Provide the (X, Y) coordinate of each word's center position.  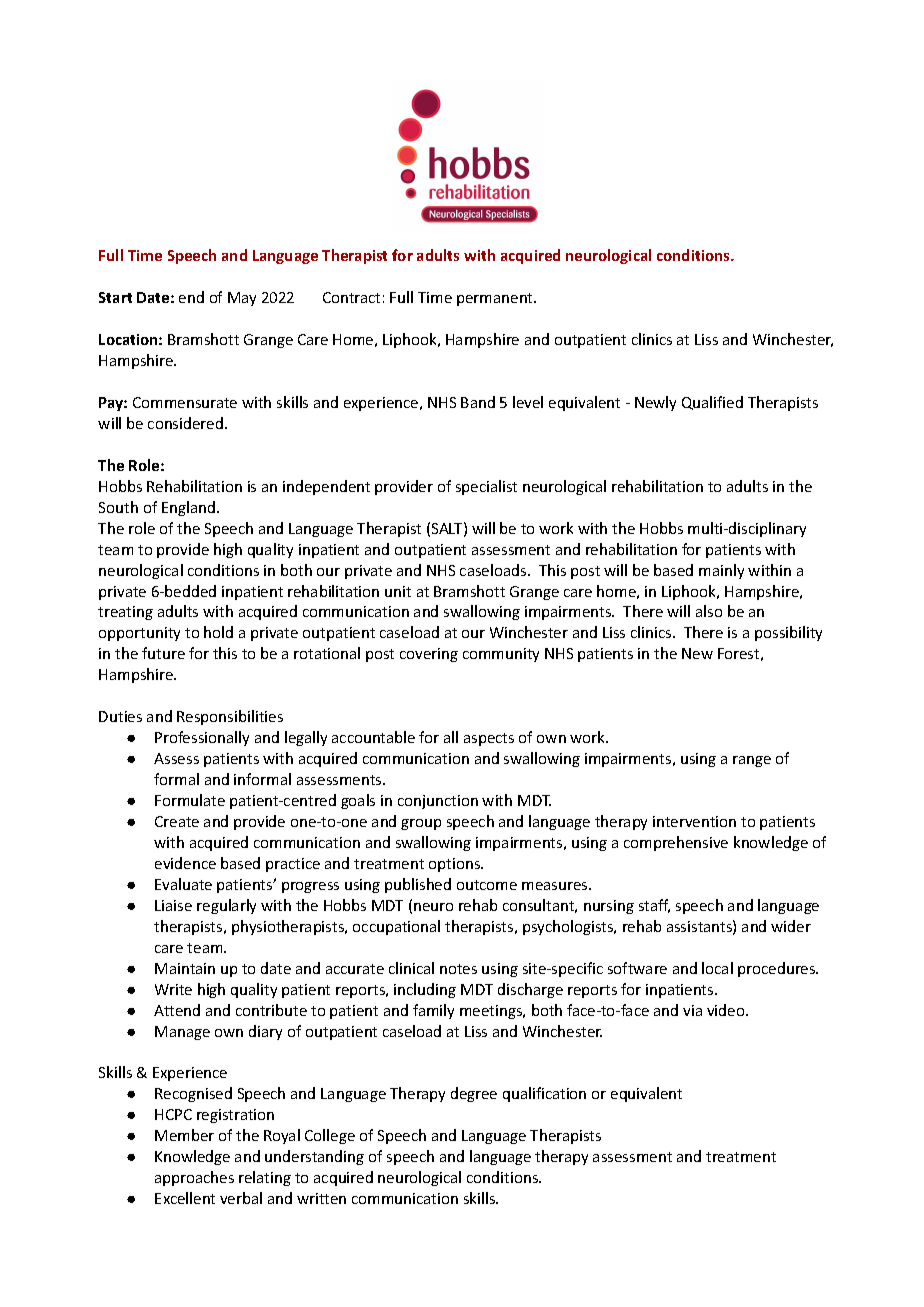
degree (474, 1094)
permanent (496, 299)
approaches (194, 1178)
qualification (544, 1094)
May (242, 299)
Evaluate (183, 884)
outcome (487, 885)
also (709, 611)
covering (429, 655)
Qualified (712, 403)
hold (218, 632)
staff (654, 906)
